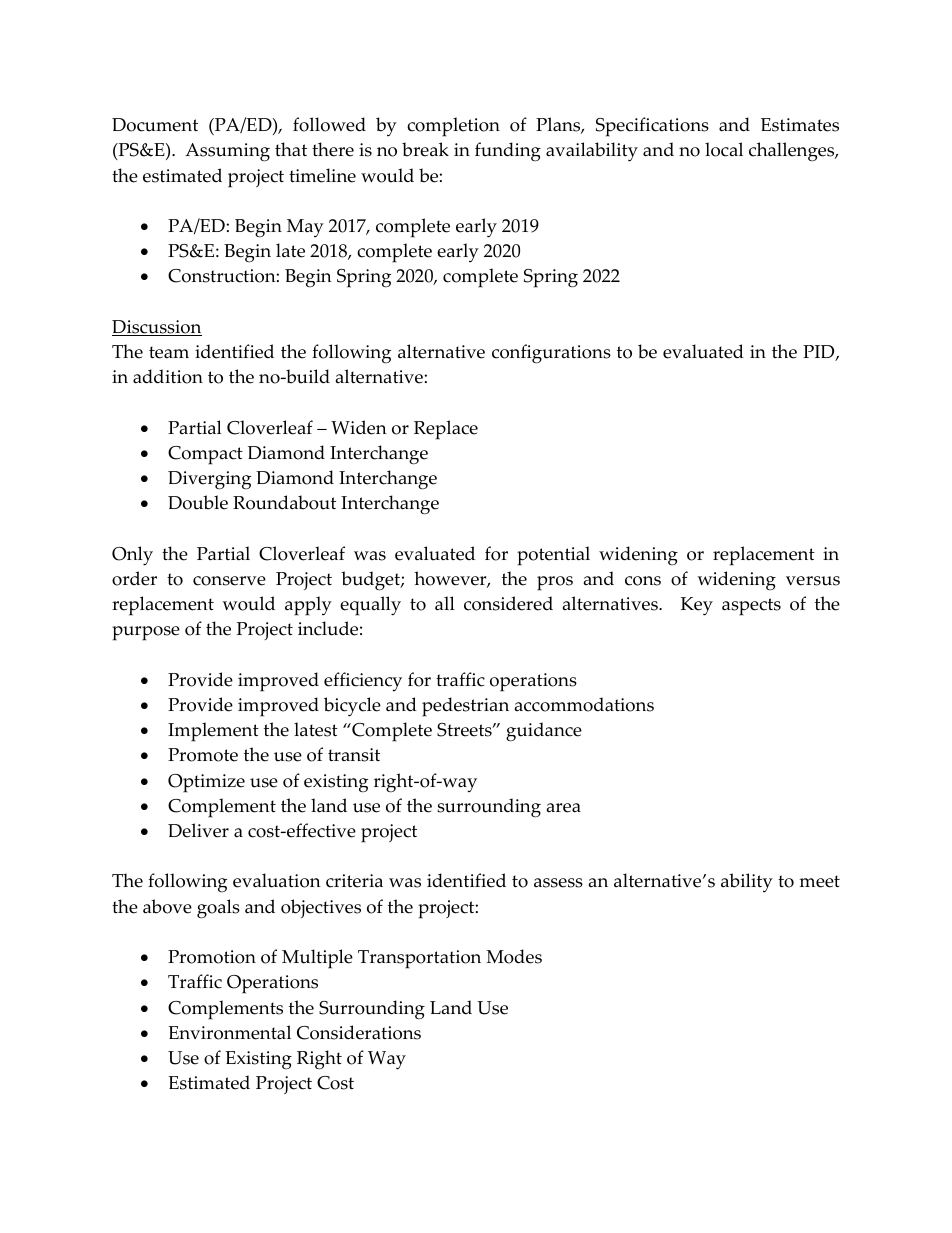 This screenshot has width=952, height=1233. I want to click on versus, so click(813, 581).
